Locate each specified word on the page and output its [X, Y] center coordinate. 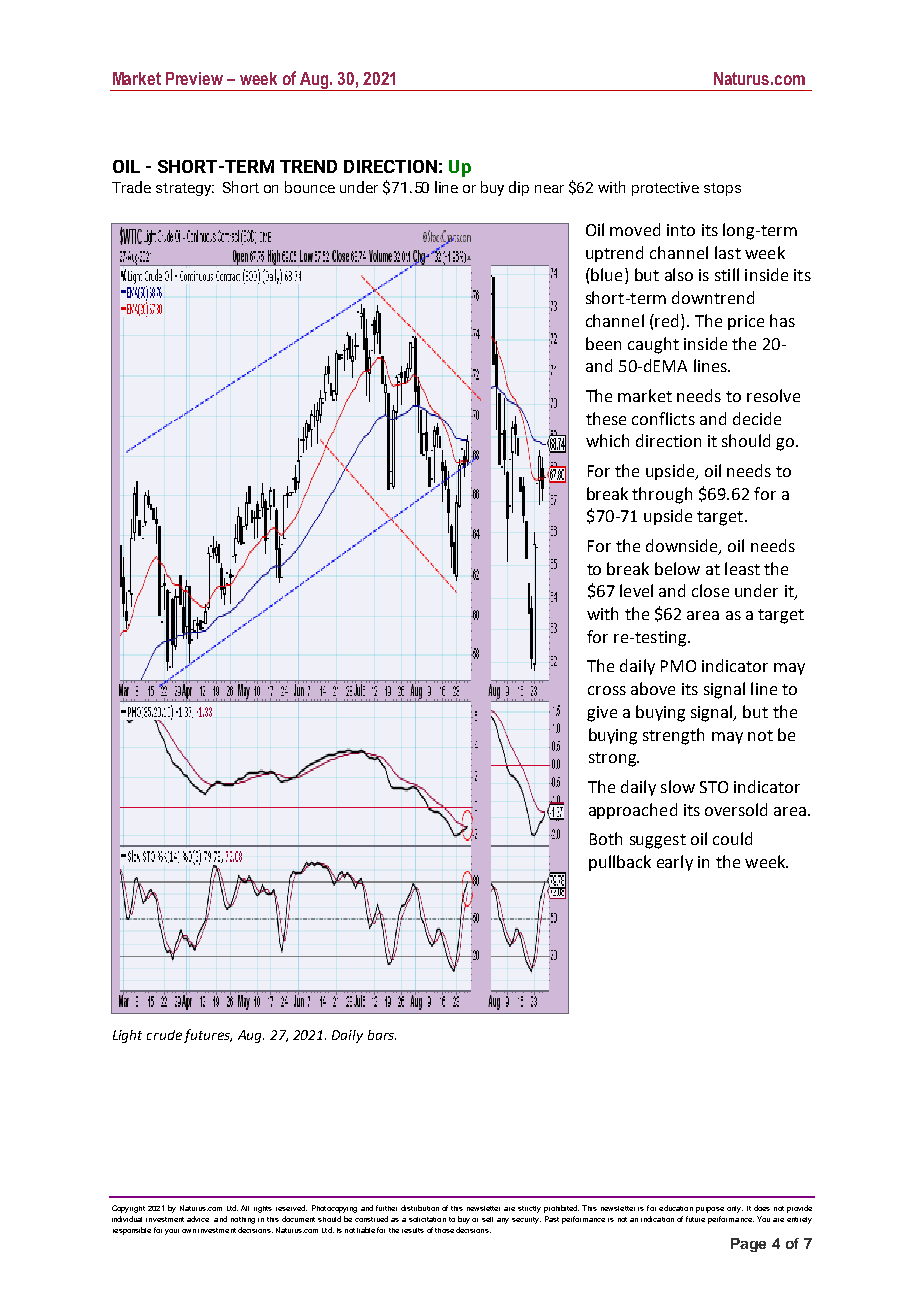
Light [127, 1036]
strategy [185, 189]
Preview [194, 78]
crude [164, 1035]
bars [382, 1035]
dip [519, 188]
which [607, 440]
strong [613, 759]
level [636, 590]
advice [198, 1219]
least [742, 568]
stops [722, 189]
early [675, 863]
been [603, 343]
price [746, 322]
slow [678, 786]
